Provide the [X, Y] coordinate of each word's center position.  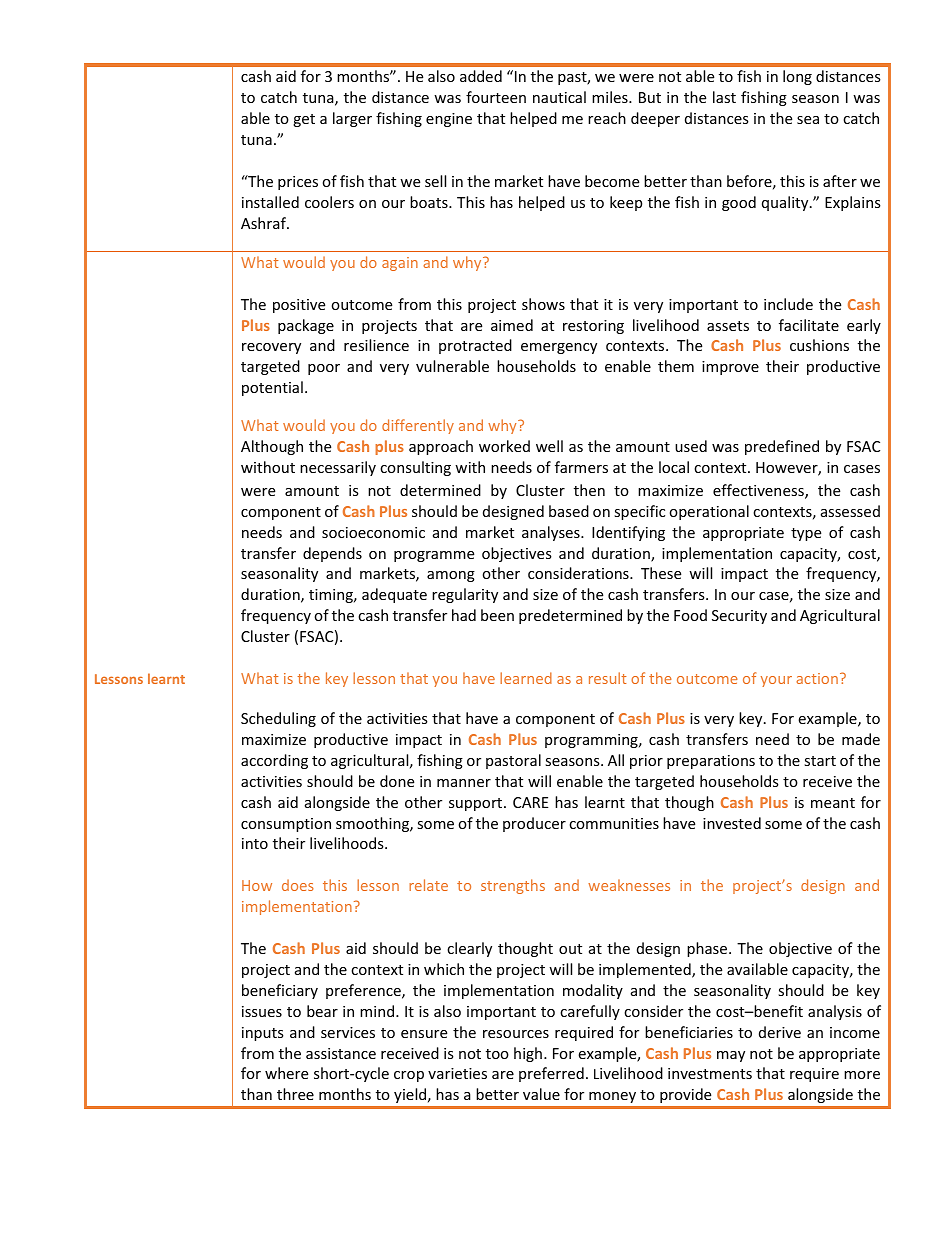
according [274, 761]
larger [352, 119]
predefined [782, 447]
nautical [559, 97]
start [820, 761]
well [549, 446]
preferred [551, 1074]
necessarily [338, 468]
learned [526, 678]
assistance [341, 1053]
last [724, 97]
